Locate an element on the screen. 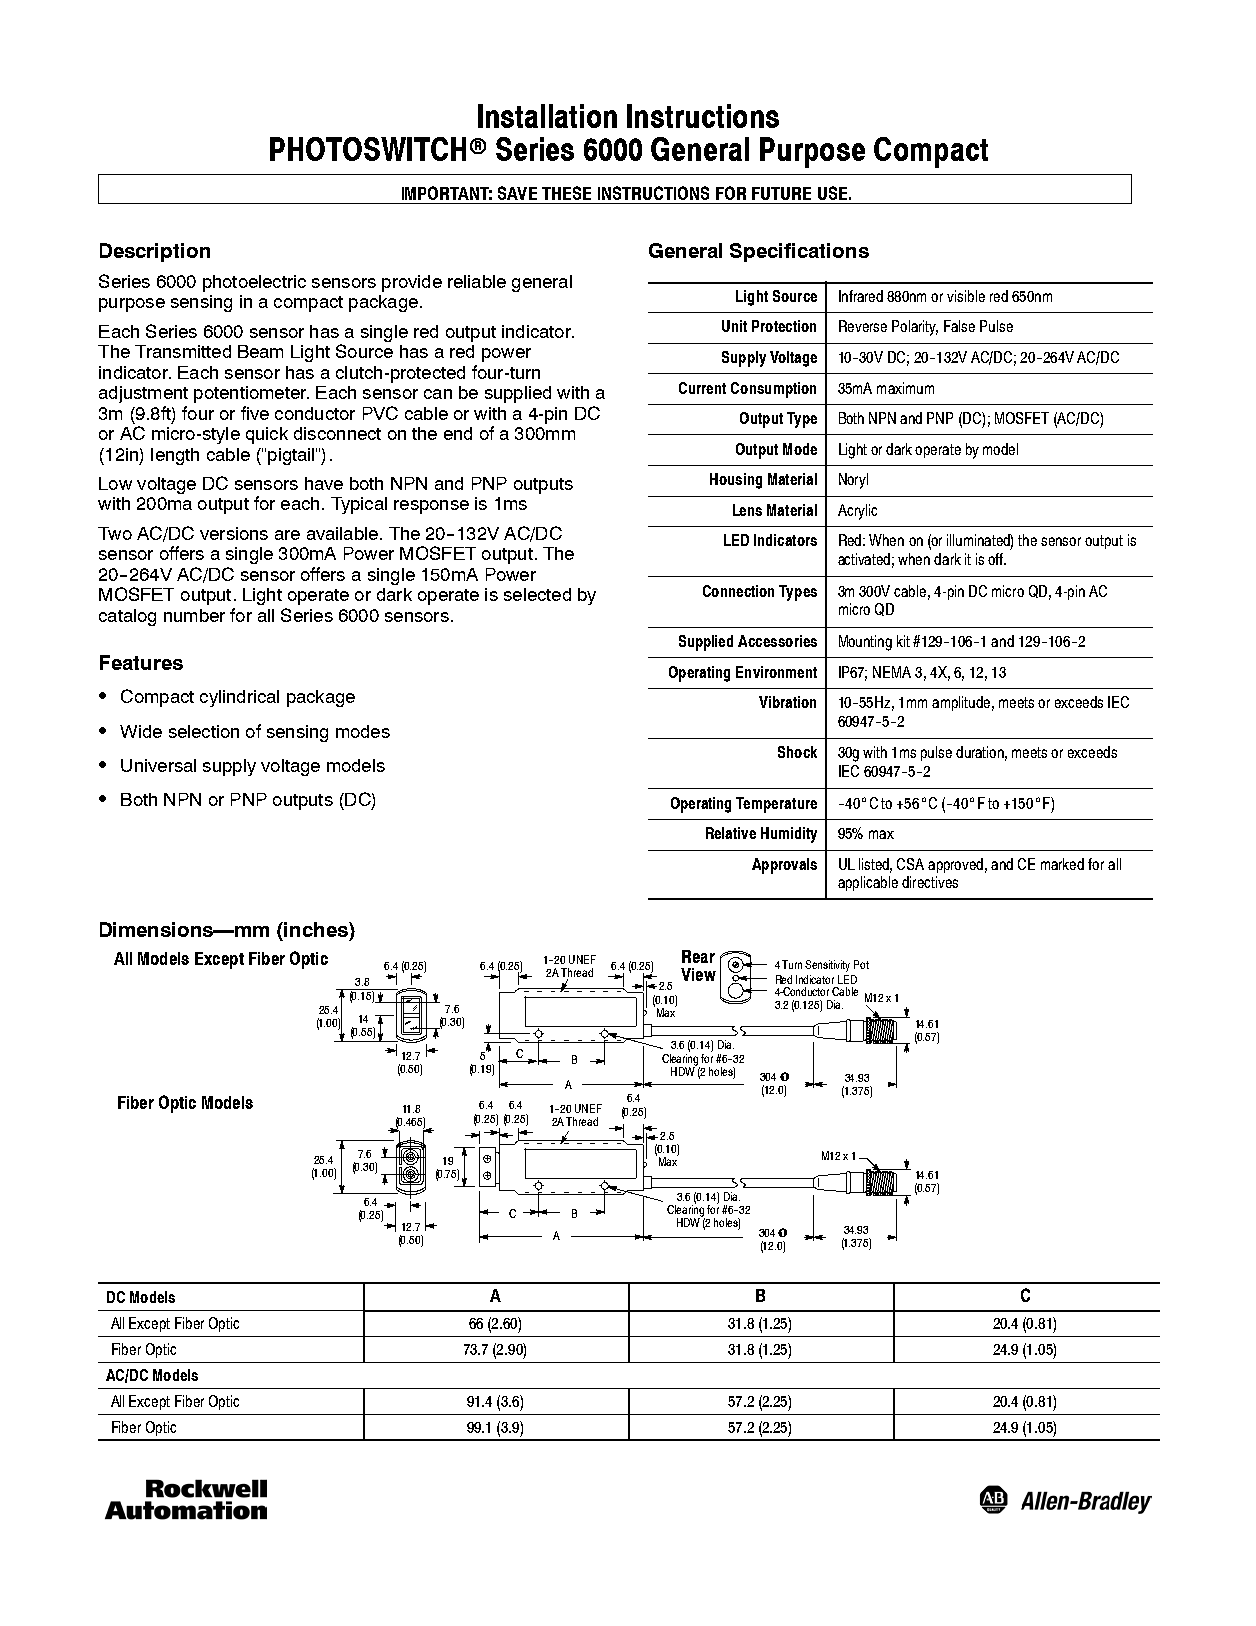 This screenshot has height=1626, width=1256. versions is located at coordinates (234, 533).
